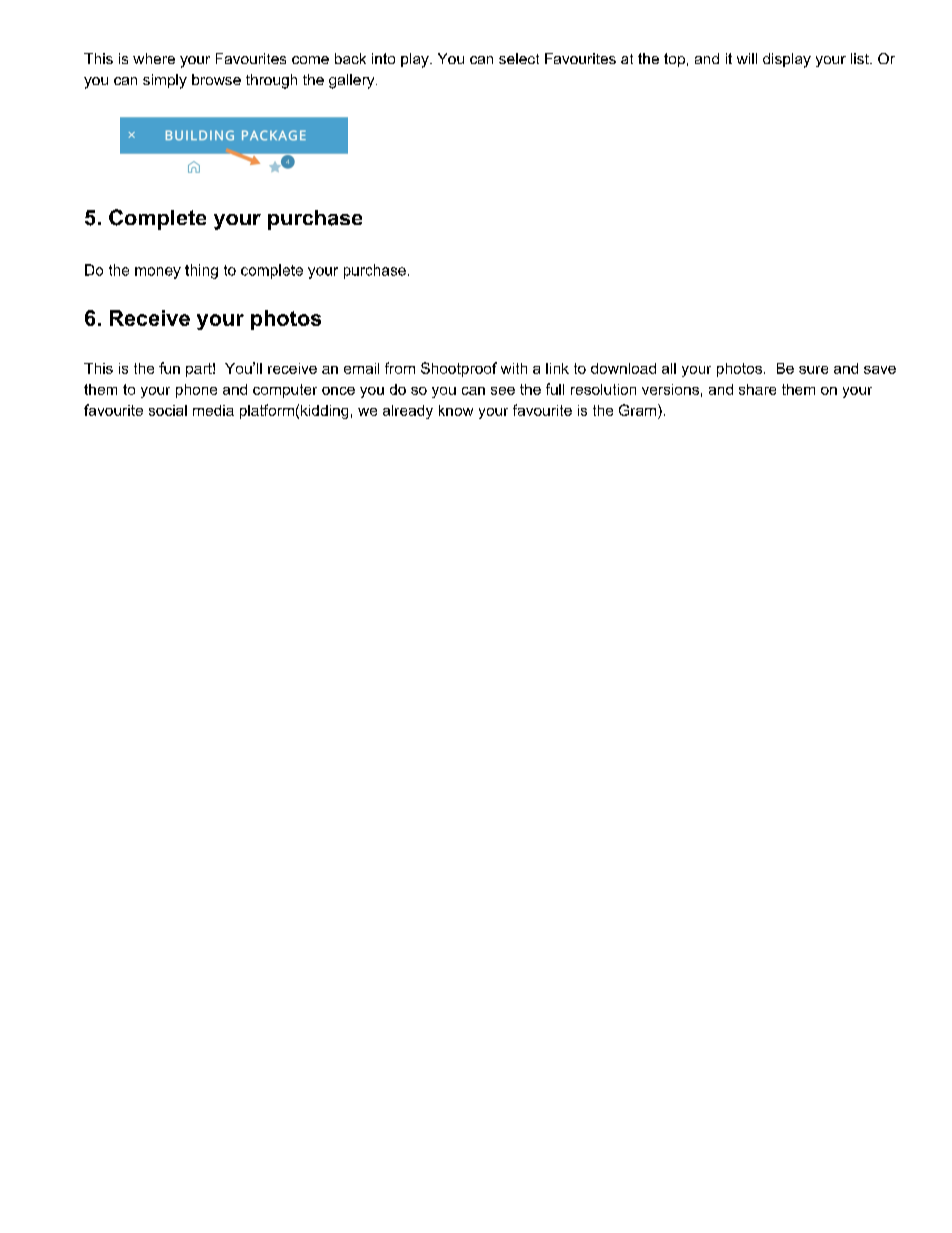 This screenshot has width=952, height=1233. I want to click on money, so click(158, 273).
